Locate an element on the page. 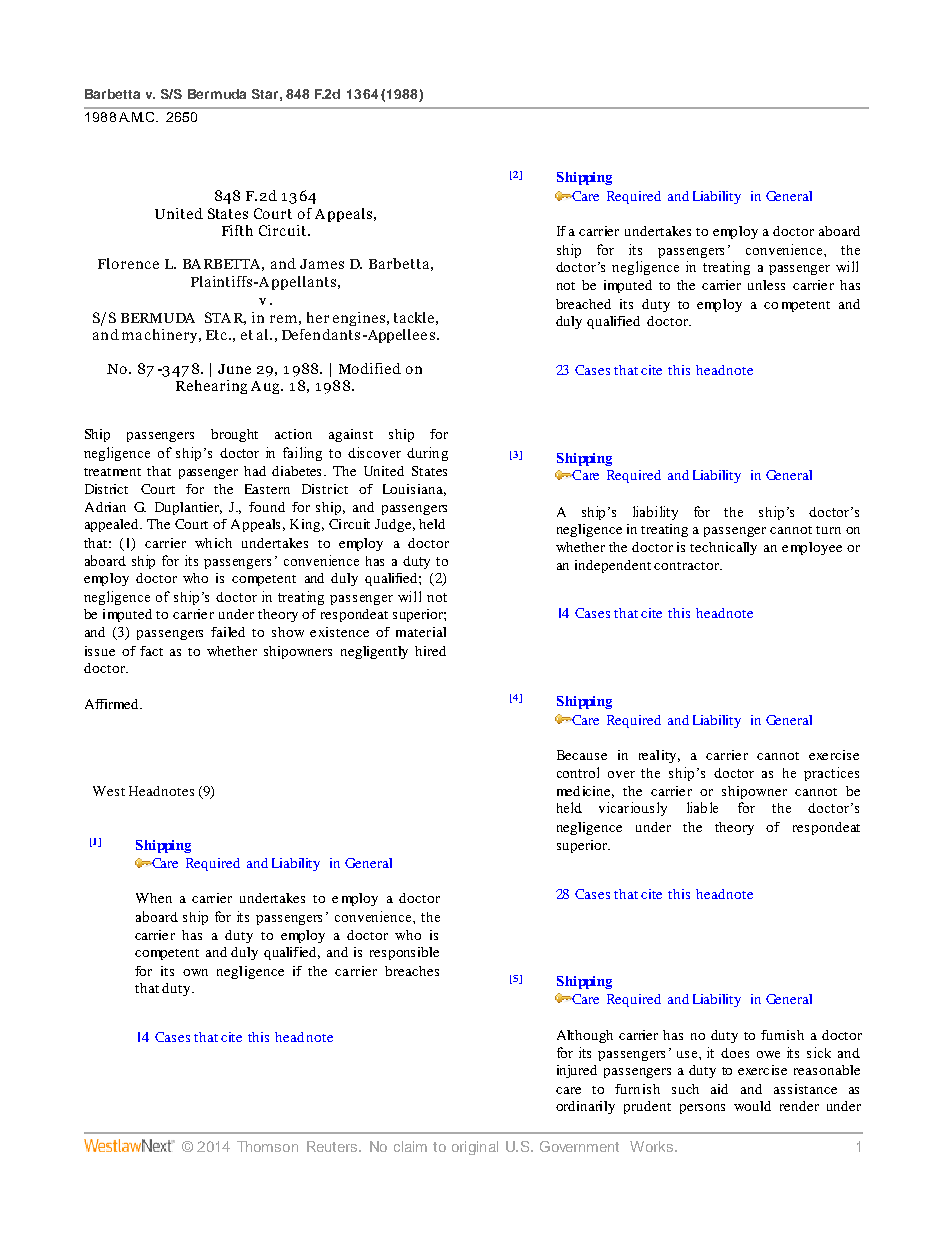 The height and width of the page is (1233, 952). West is located at coordinates (109, 791).
